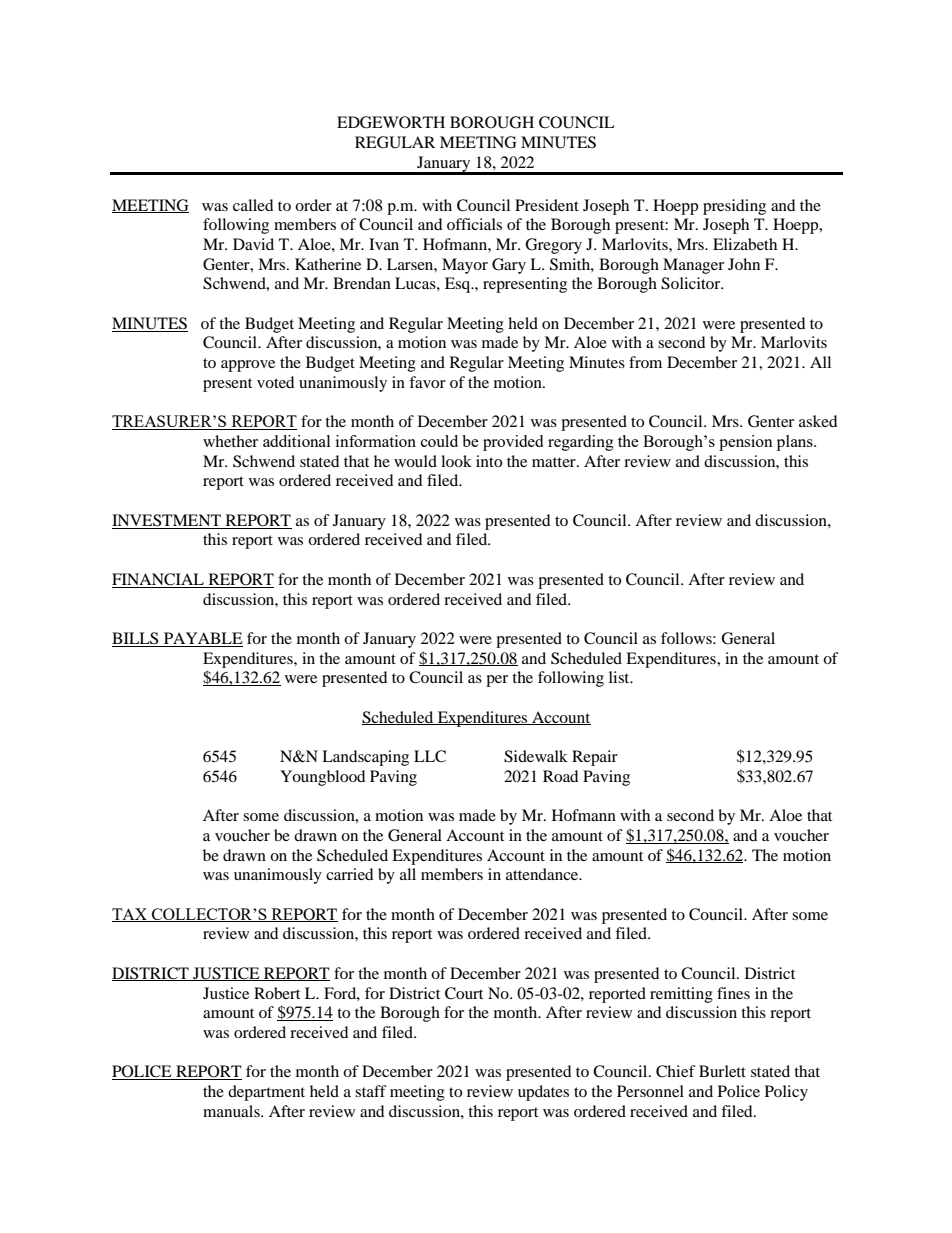 This screenshot has height=1233, width=952. I want to click on LLC, so click(430, 756).
